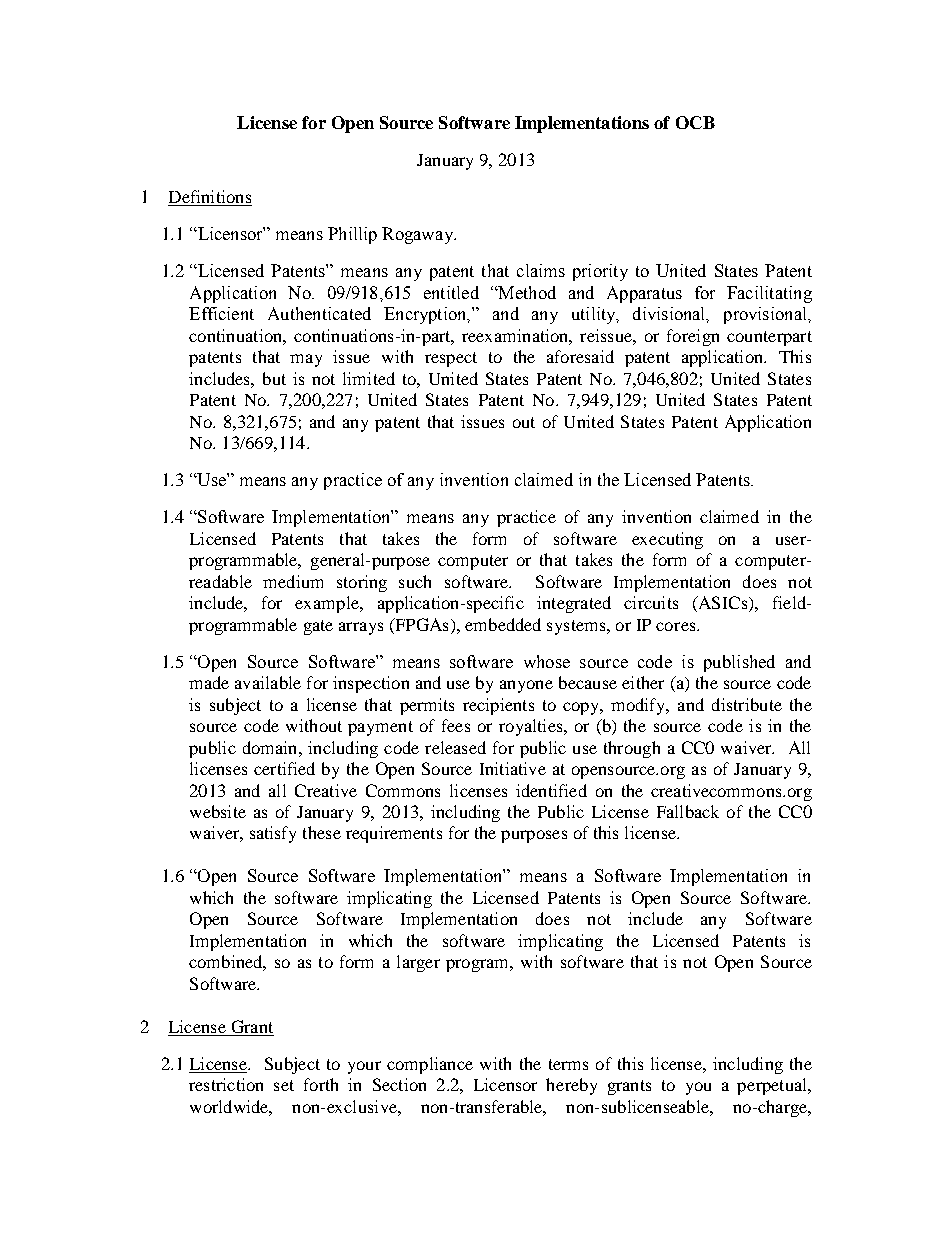 This image has width=952, height=1233. Describe the element at coordinates (503, 624) in the image. I see `embedded` at that location.
